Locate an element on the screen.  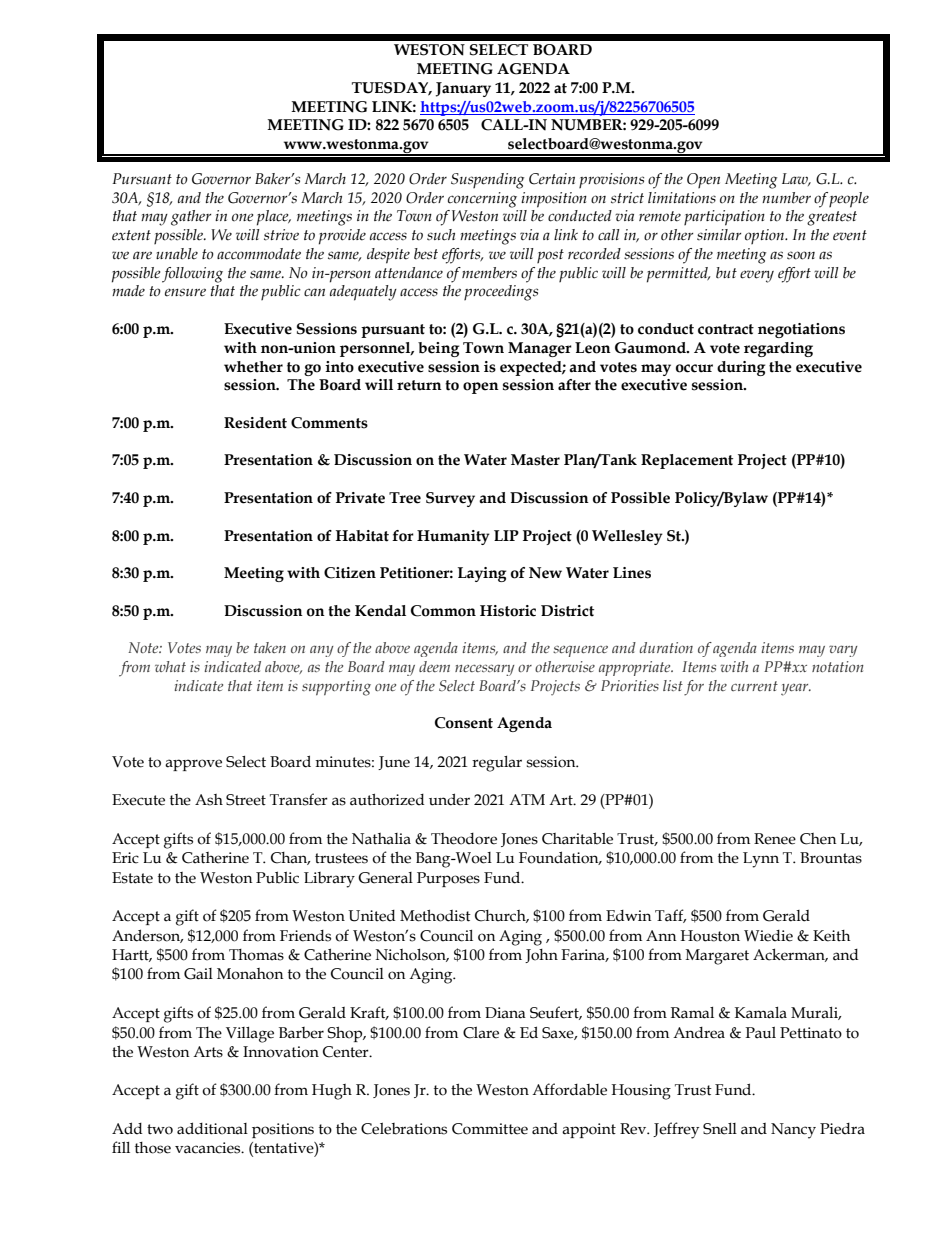
additional is located at coordinates (212, 1128).
